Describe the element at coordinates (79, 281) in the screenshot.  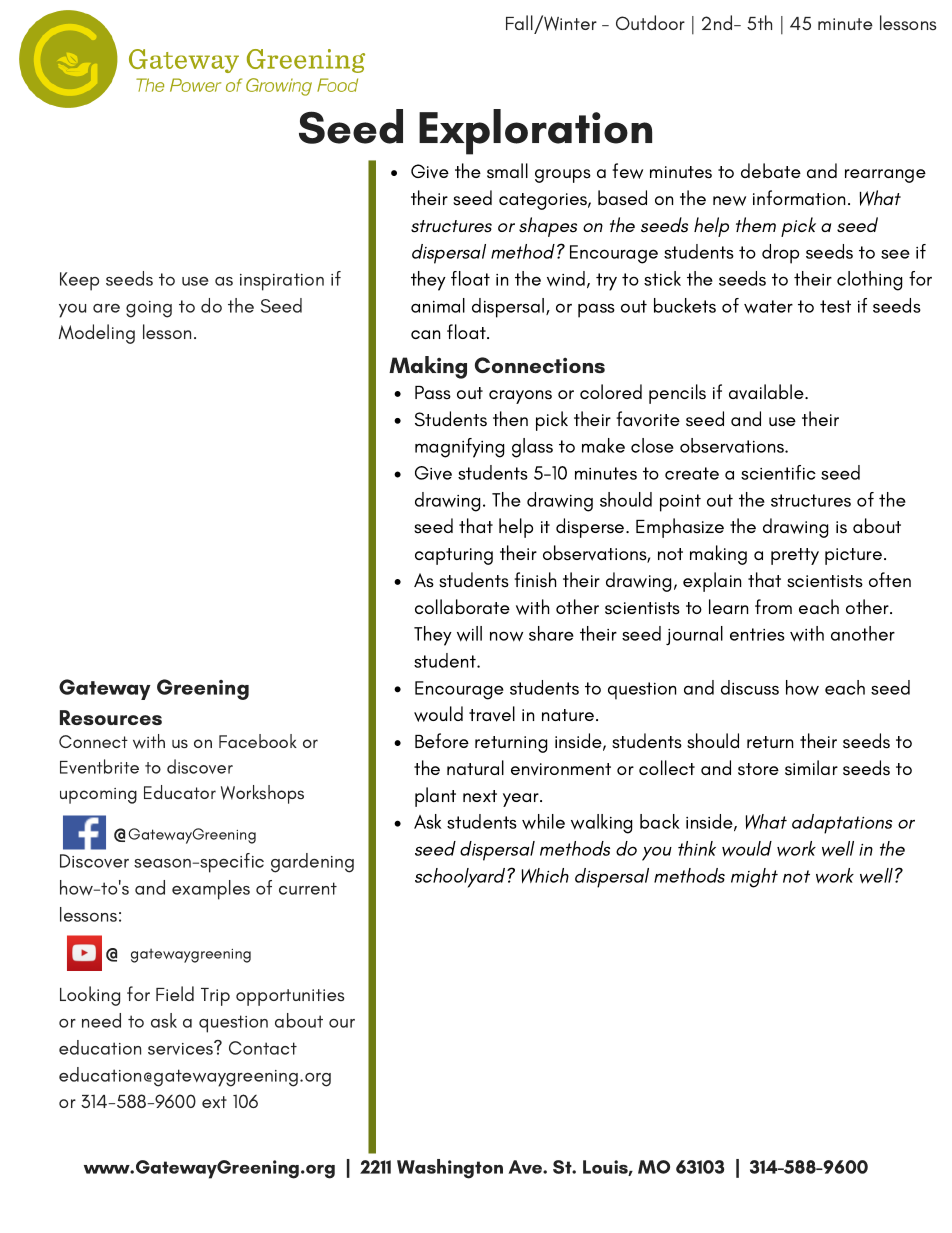
I see `Keep` at that location.
